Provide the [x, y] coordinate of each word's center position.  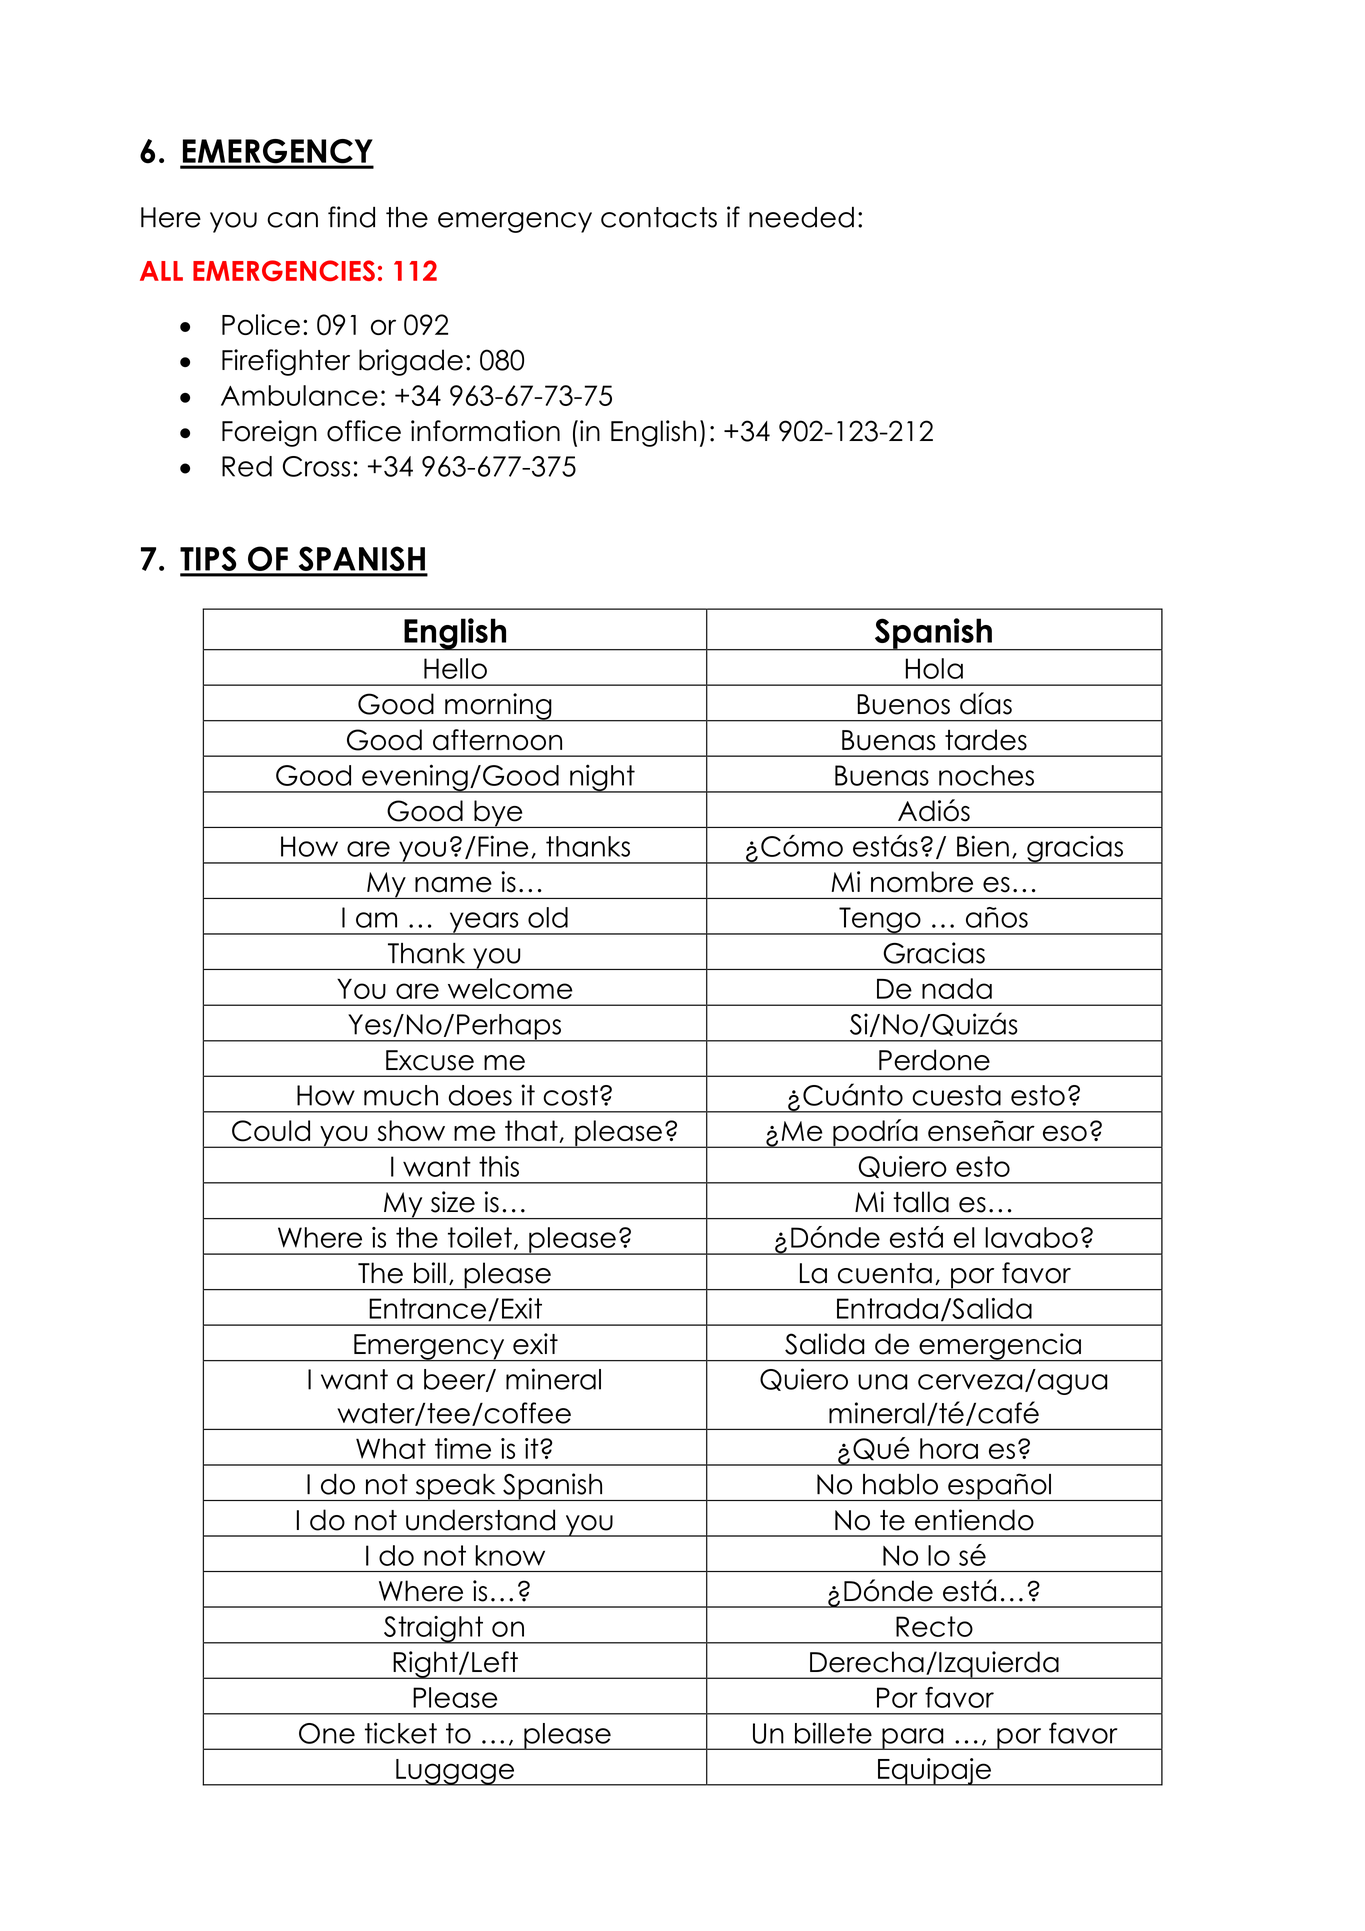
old [548, 917]
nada [957, 988]
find [351, 217]
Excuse [430, 1060]
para [913, 1739]
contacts [659, 217]
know [510, 1555]
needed [801, 217]
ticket [401, 1733]
